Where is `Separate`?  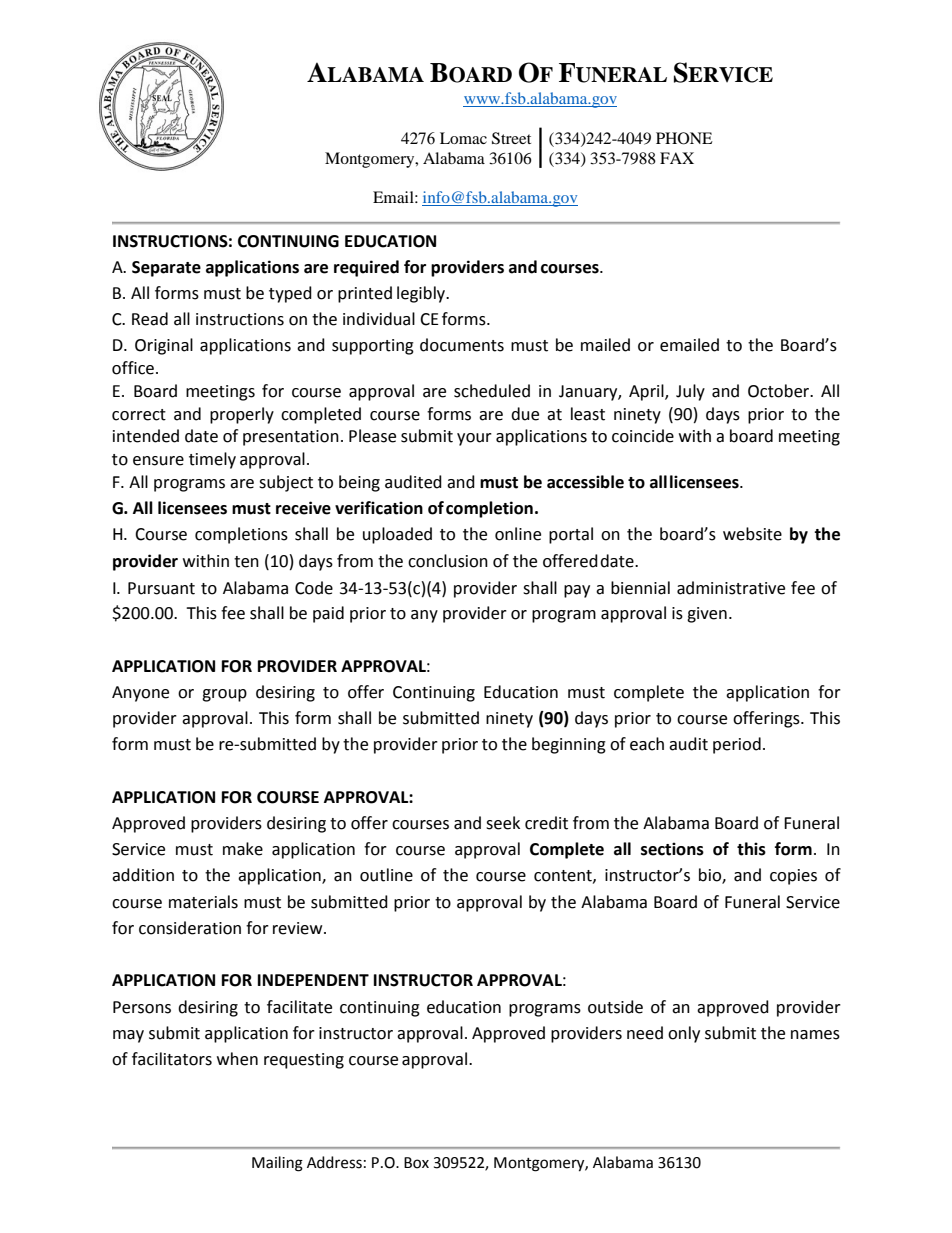
Separate is located at coordinates (166, 269).
